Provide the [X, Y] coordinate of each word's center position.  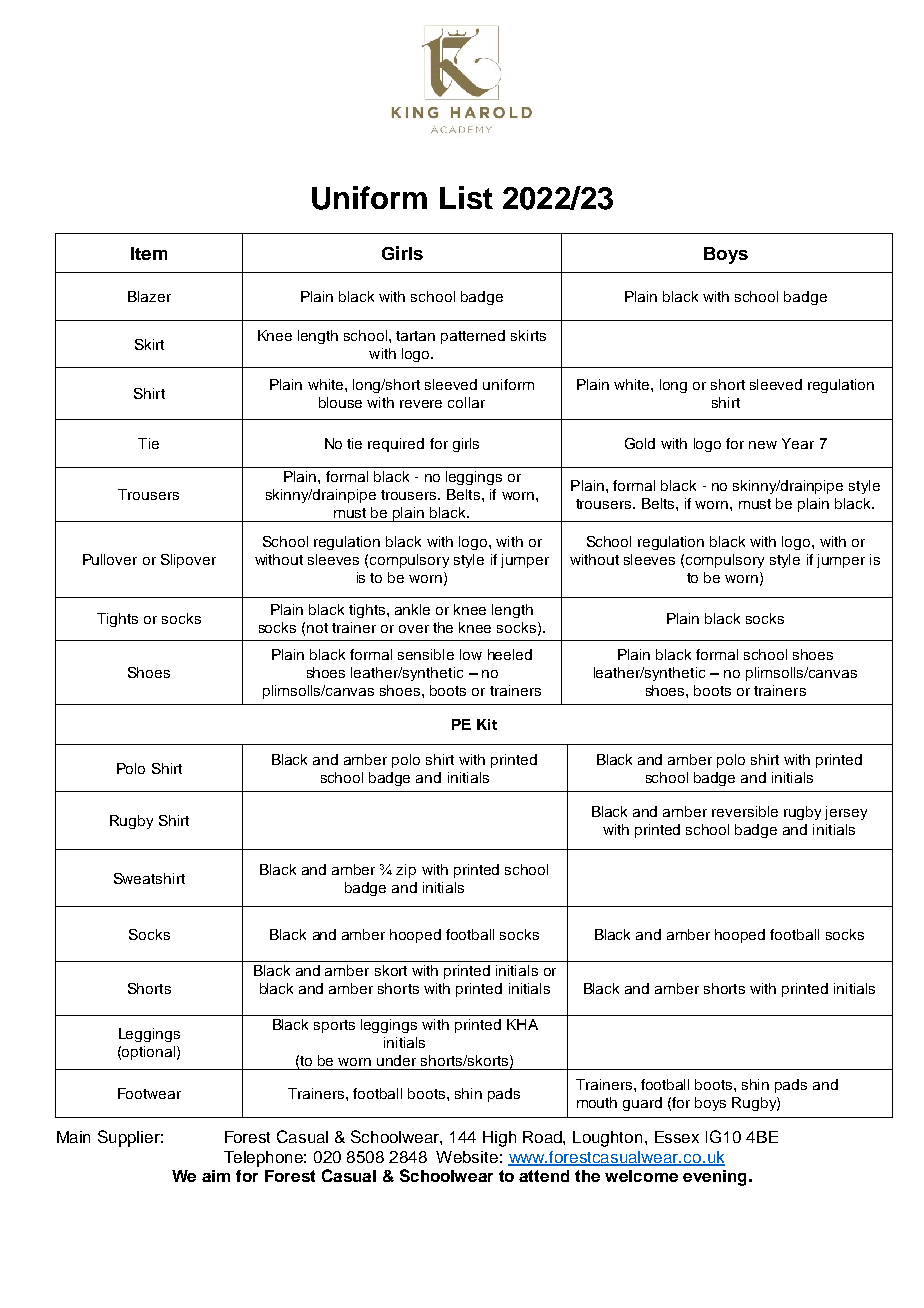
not [317, 628]
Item [149, 253]
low [471, 654]
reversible [745, 811]
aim [216, 1176]
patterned [473, 337]
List [466, 197]
